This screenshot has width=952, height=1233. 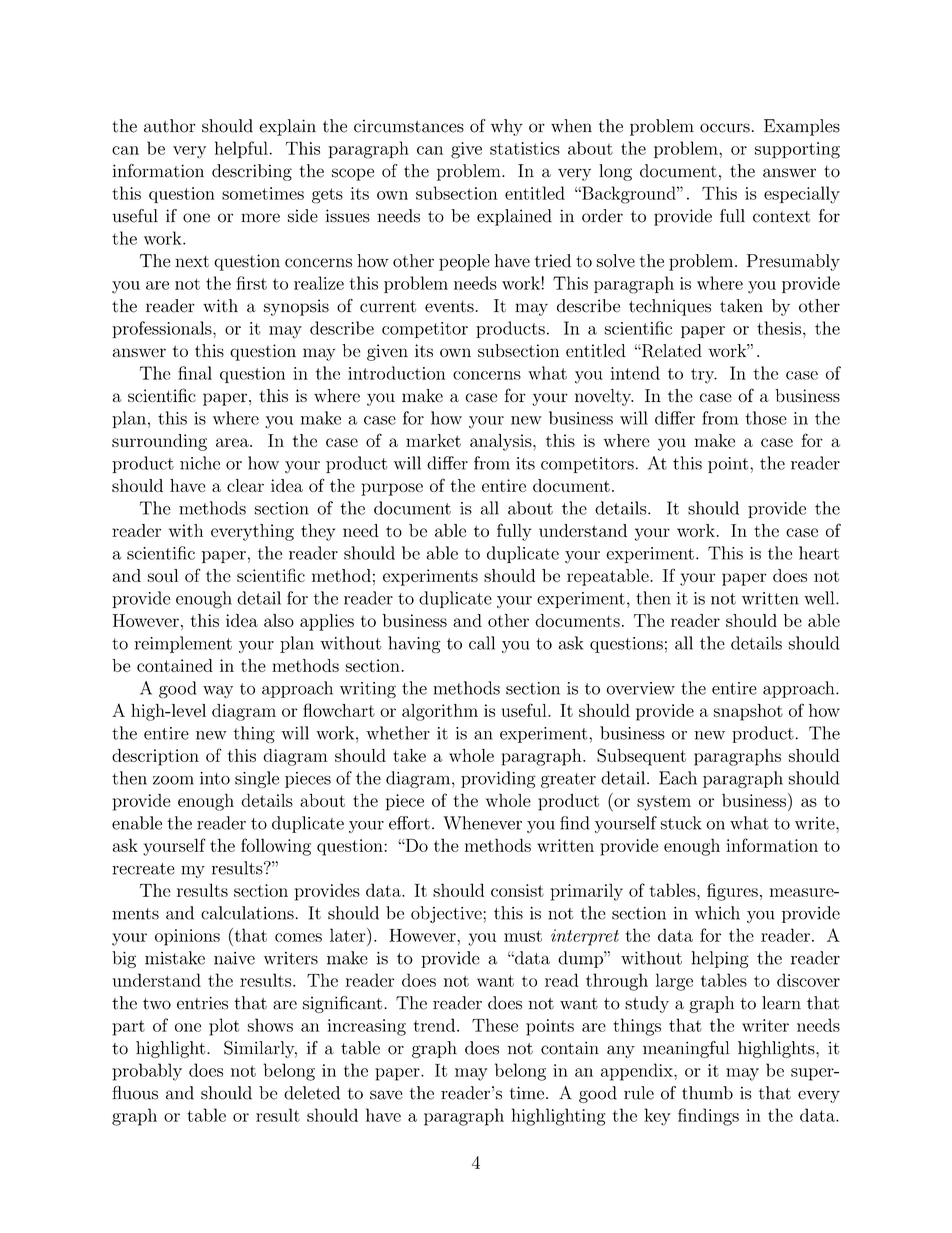 I want to click on introduction, so click(x=396, y=373).
